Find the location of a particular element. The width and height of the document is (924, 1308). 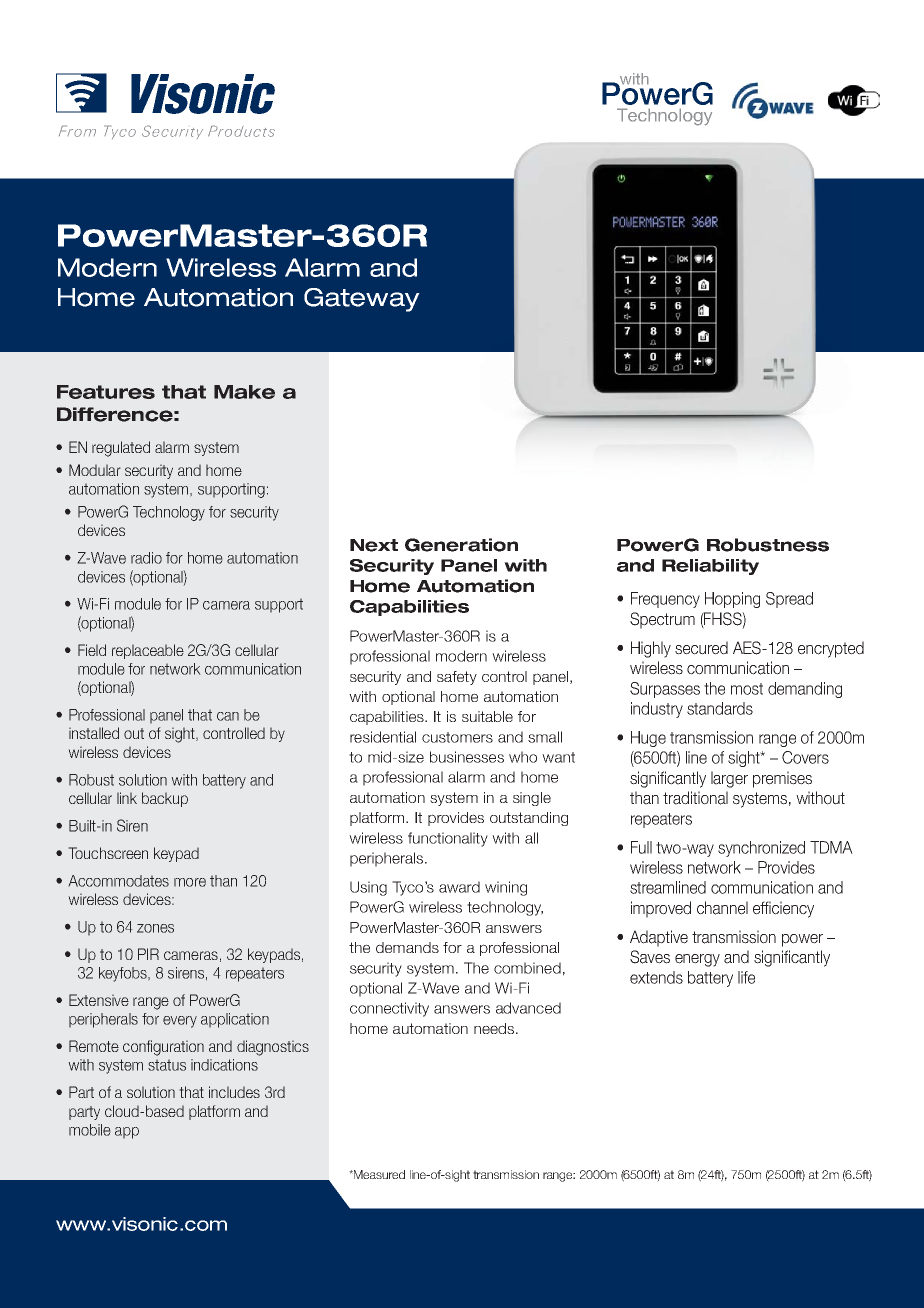

award is located at coordinates (459, 887).
